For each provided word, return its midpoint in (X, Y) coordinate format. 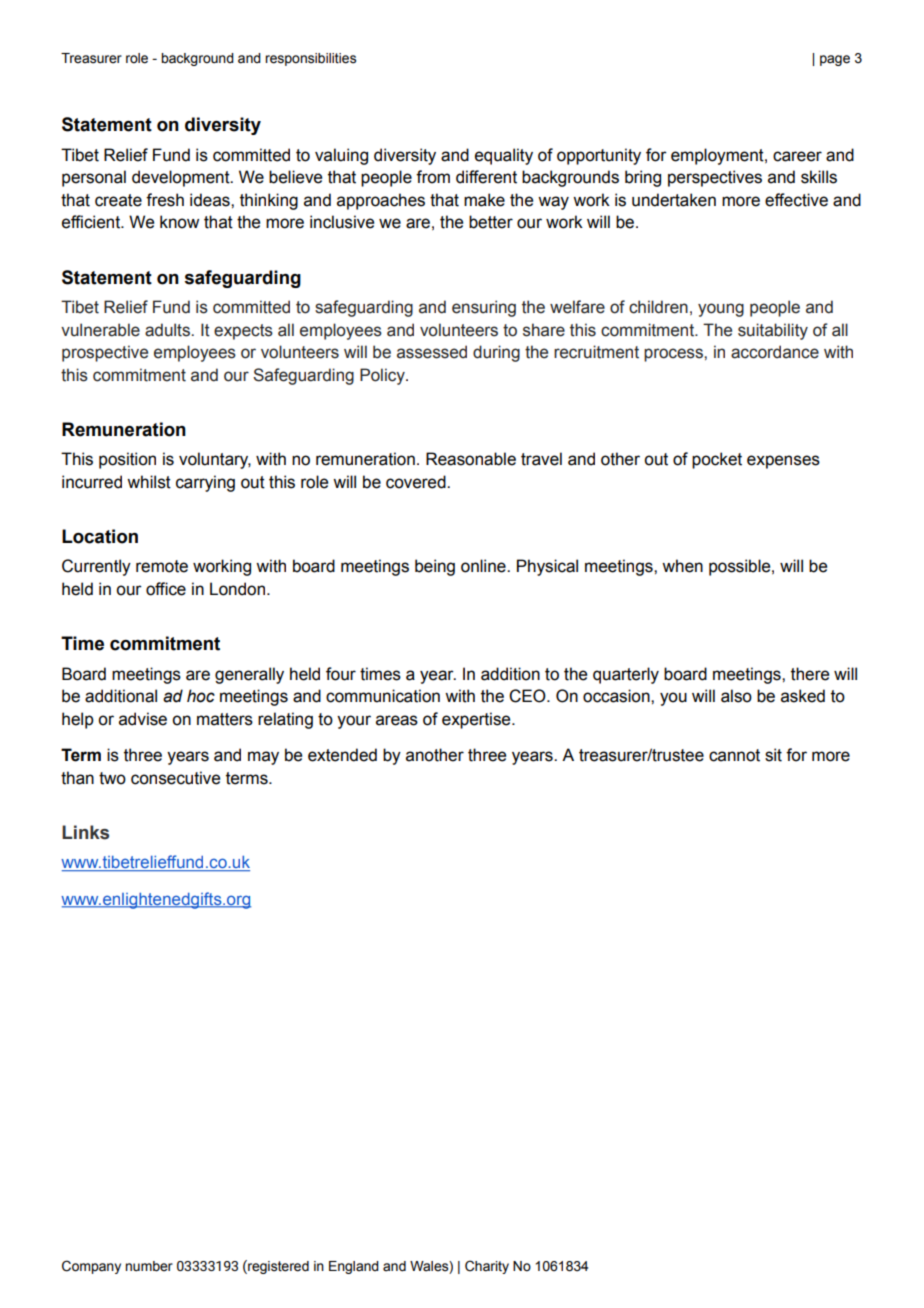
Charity (487, 1267)
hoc (201, 696)
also (736, 696)
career (797, 156)
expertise (477, 720)
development (182, 178)
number (149, 1266)
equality (504, 156)
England (354, 1267)
